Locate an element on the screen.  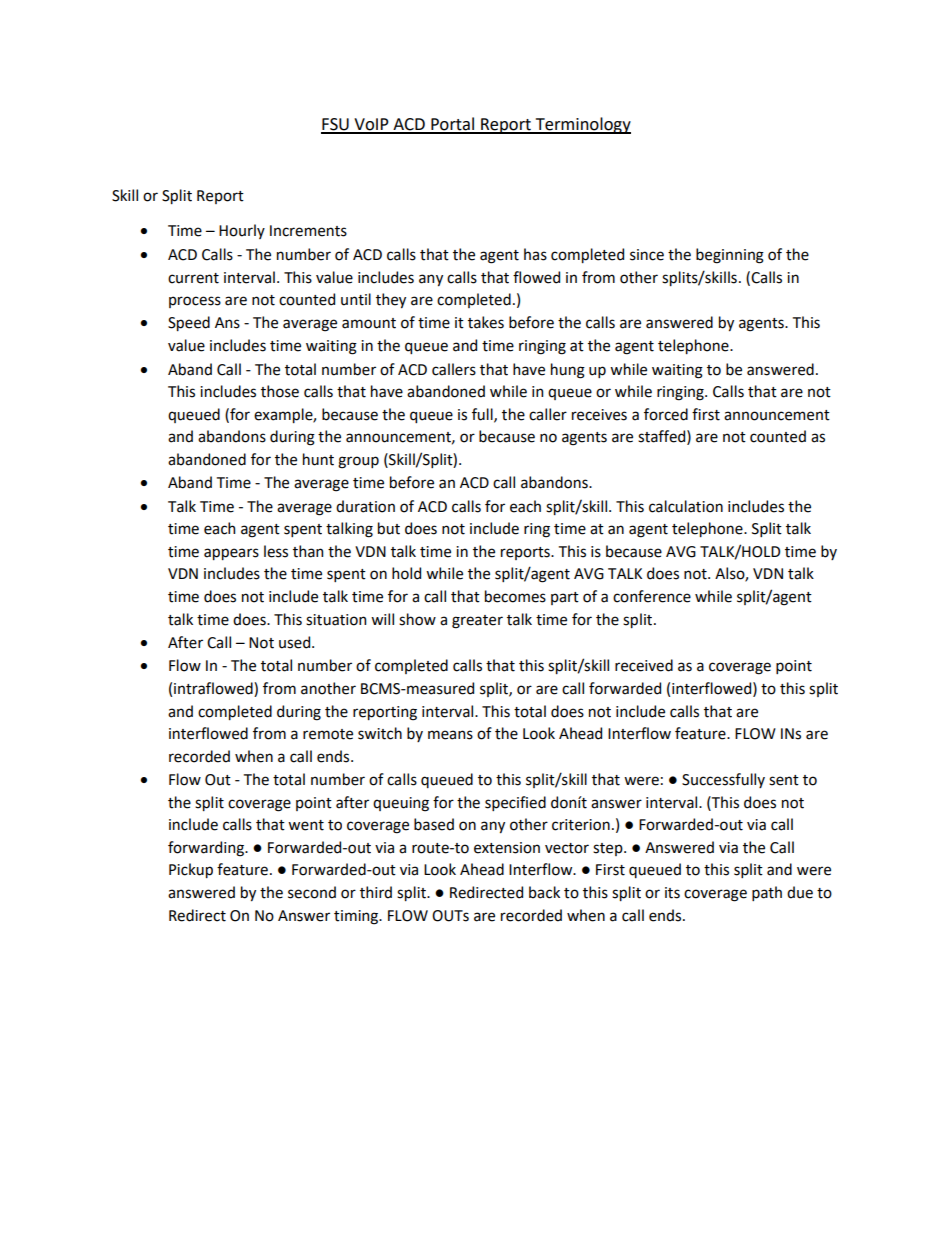
beginning is located at coordinates (730, 256).
